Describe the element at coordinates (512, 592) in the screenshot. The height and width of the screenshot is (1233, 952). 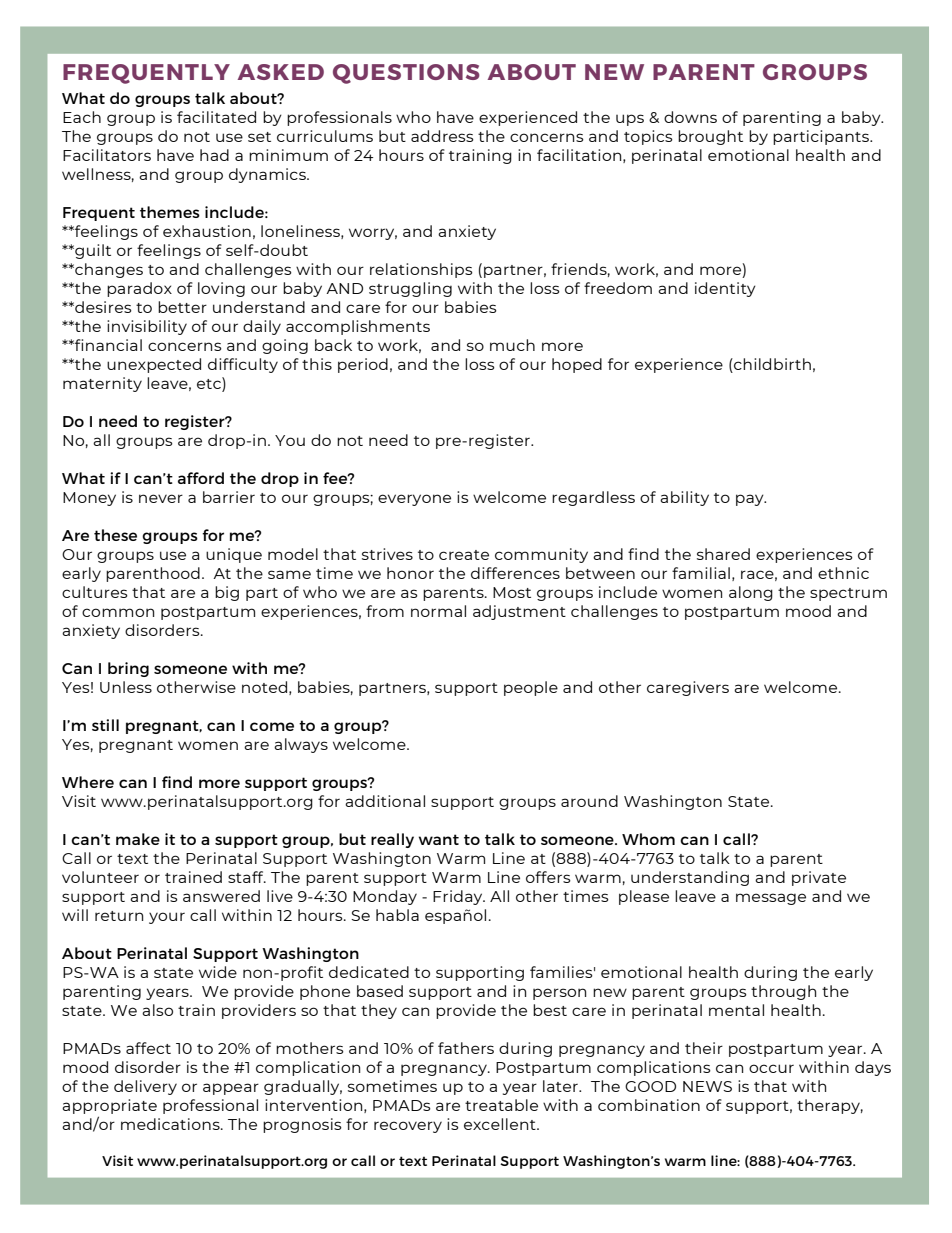
I see `Most` at that location.
